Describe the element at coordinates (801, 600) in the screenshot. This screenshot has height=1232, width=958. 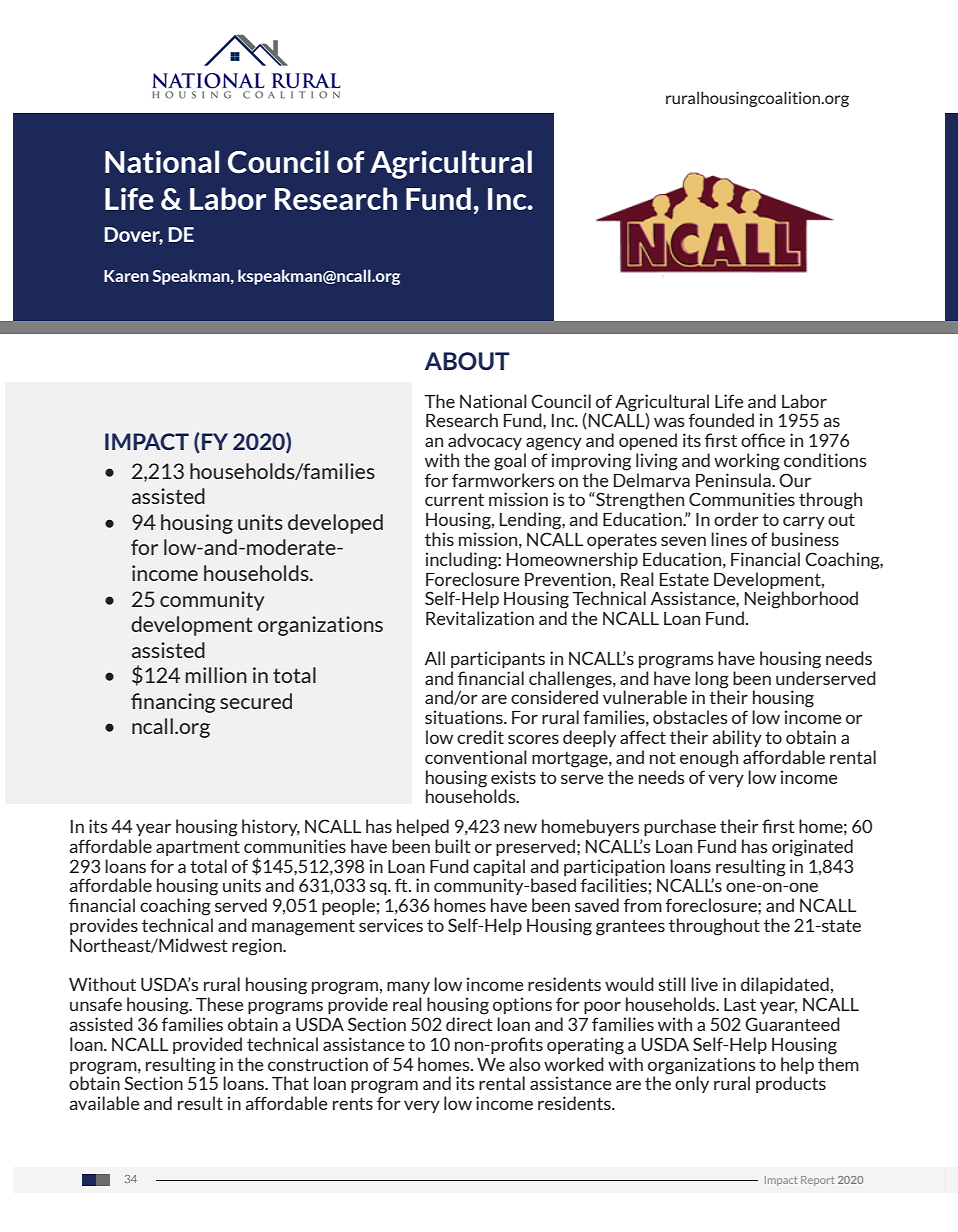
I see `Neighborhood` at that location.
